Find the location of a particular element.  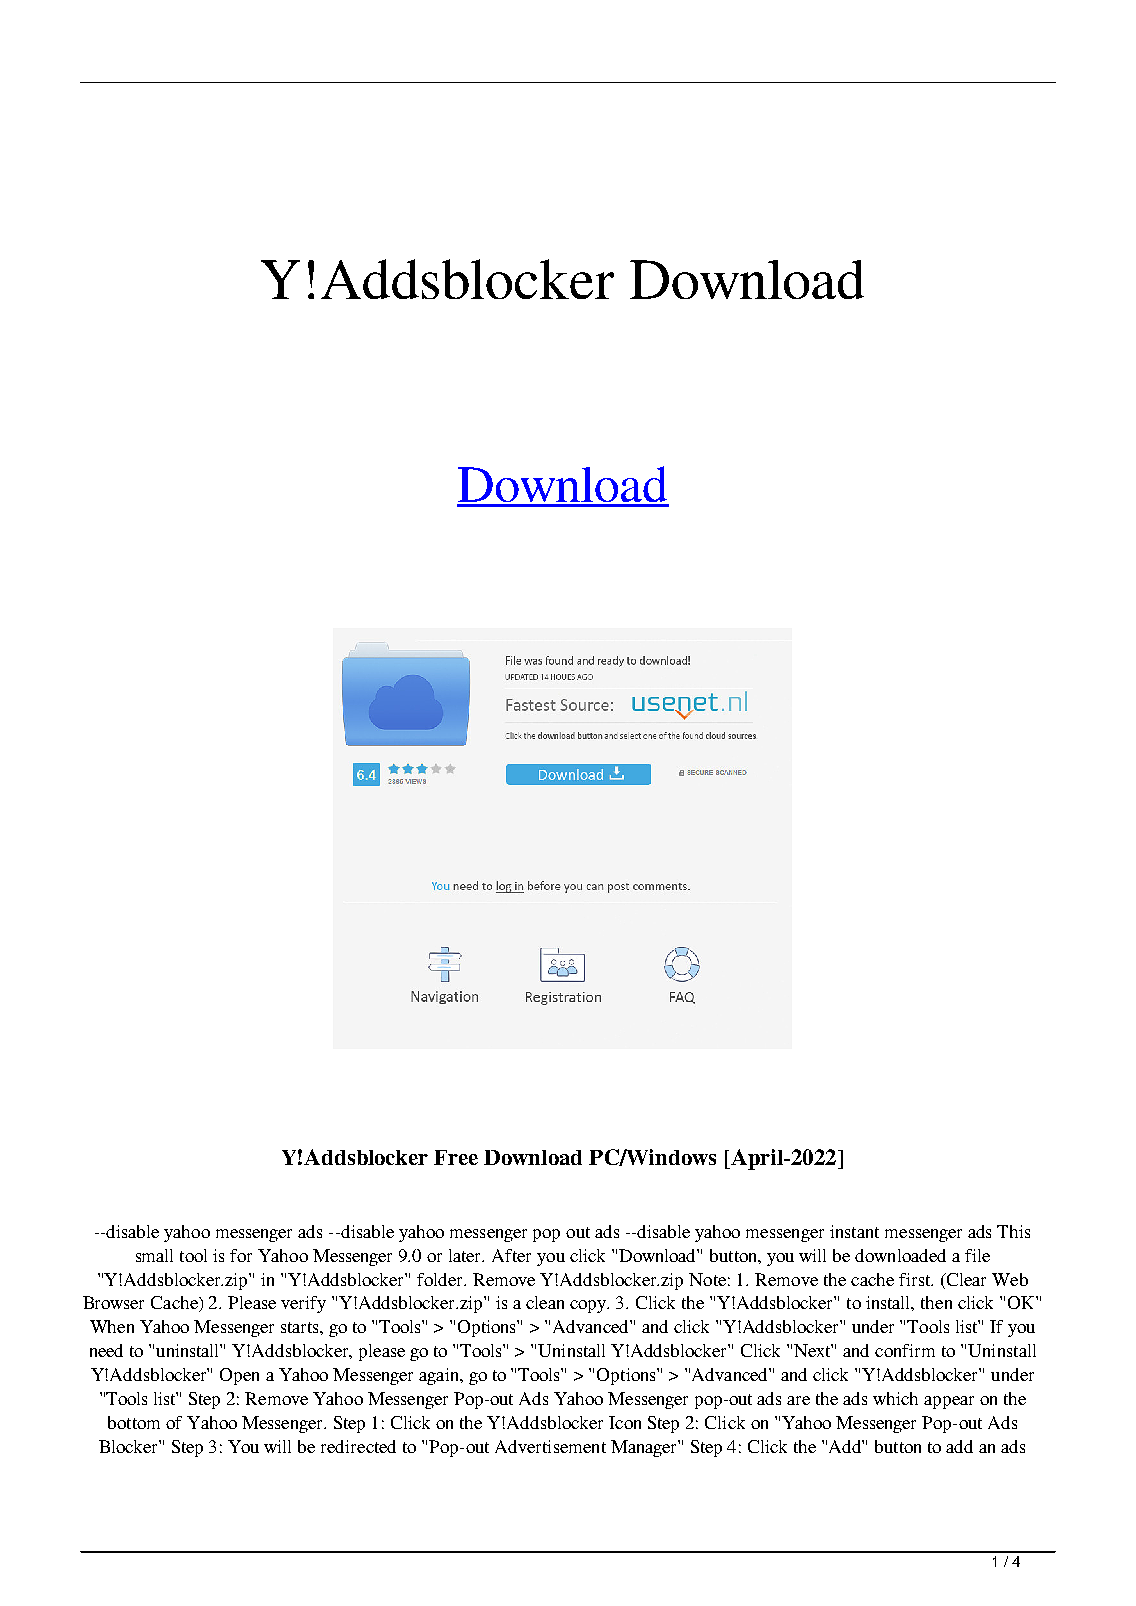

confirm is located at coordinates (905, 1350).
